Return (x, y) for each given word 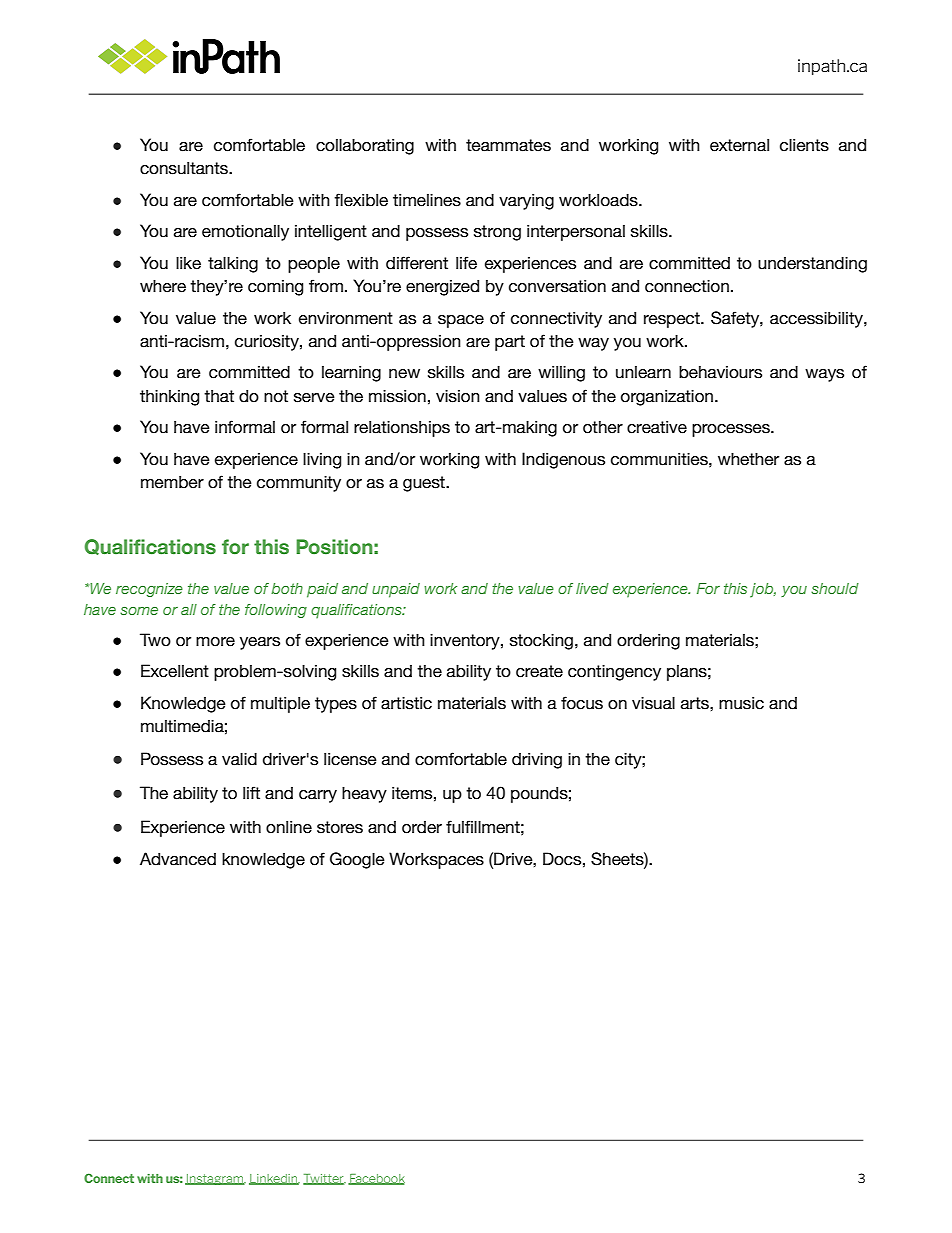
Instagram (215, 1179)
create (539, 671)
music (741, 703)
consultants (185, 168)
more (215, 642)
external (739, 145)
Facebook (376, 1179)
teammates (508, 145)
